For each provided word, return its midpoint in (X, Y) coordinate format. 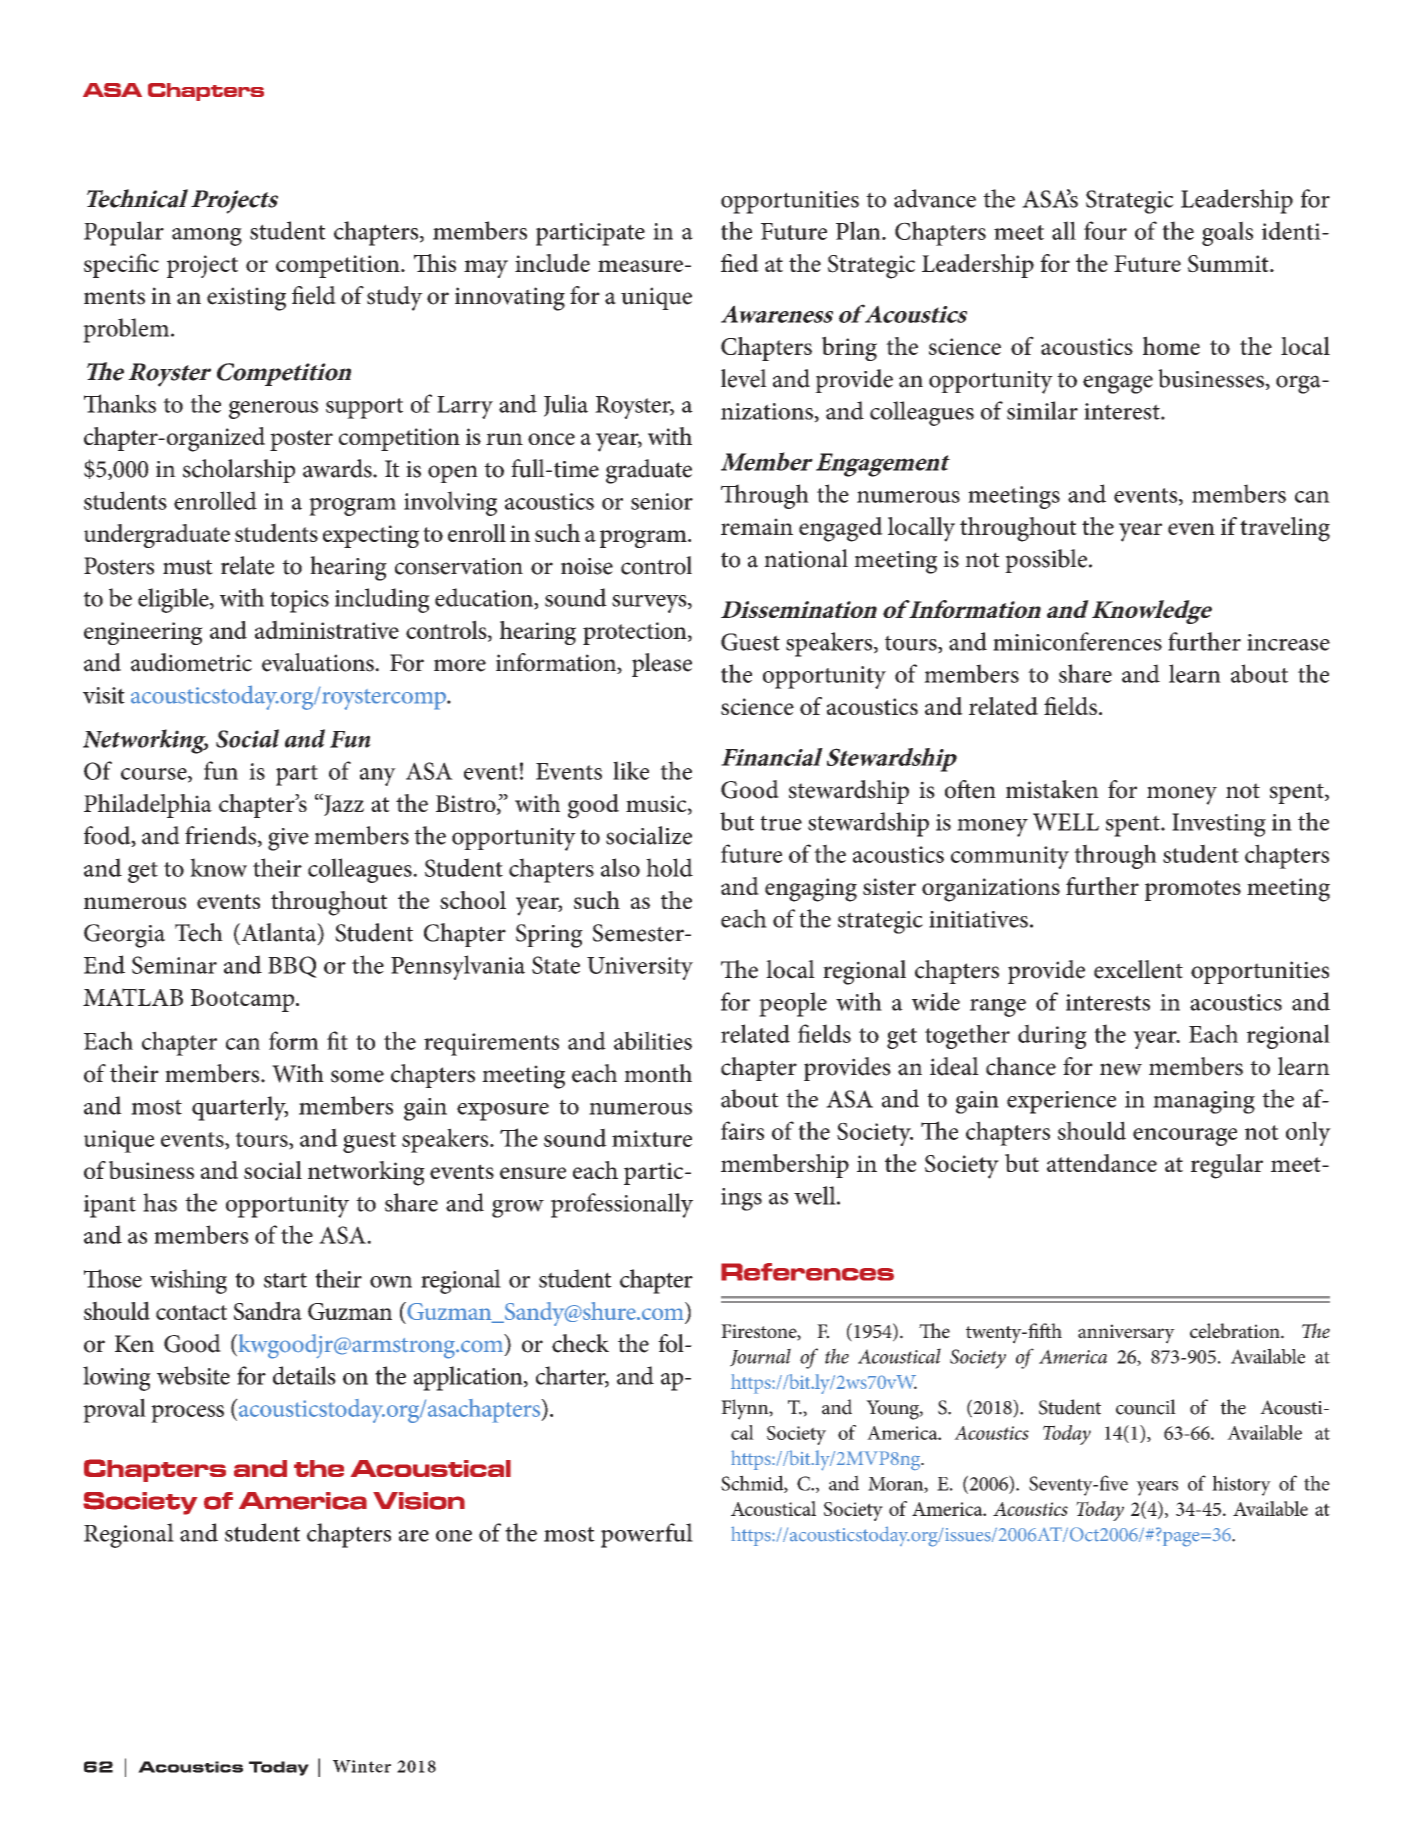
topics (299, 601)
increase (1288, 642)
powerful (647, 1535)
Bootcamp (244, 1000)
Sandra (268, 1310)
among (207, 237)
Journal (760, 1357)
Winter (362, 1766)
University (640, 968)
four (1105, 230)
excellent (1138, 969)
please (662, 665)
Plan (859, 230)
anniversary (1126, 1334)
